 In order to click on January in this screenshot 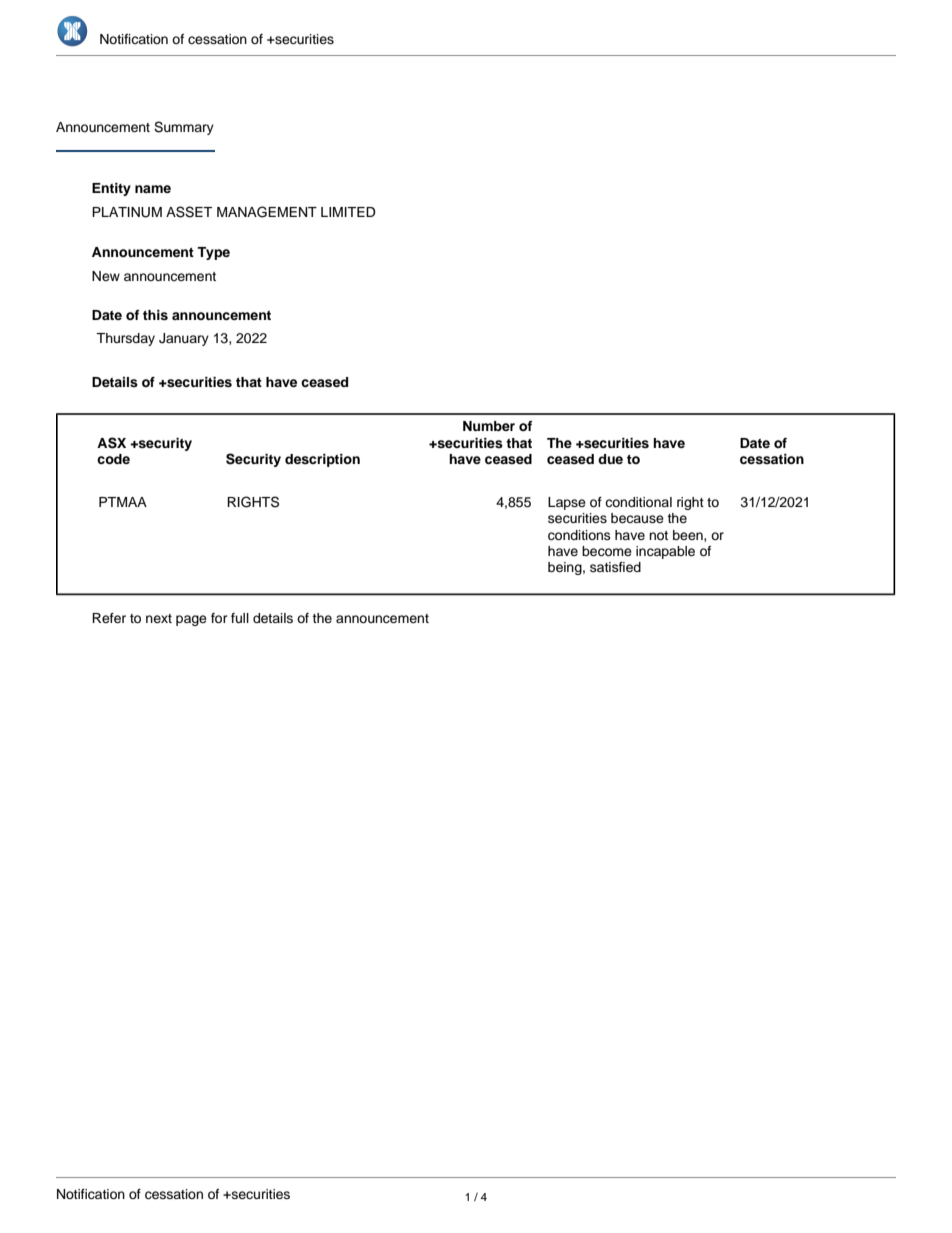, I will do `click(184, 339)`.
